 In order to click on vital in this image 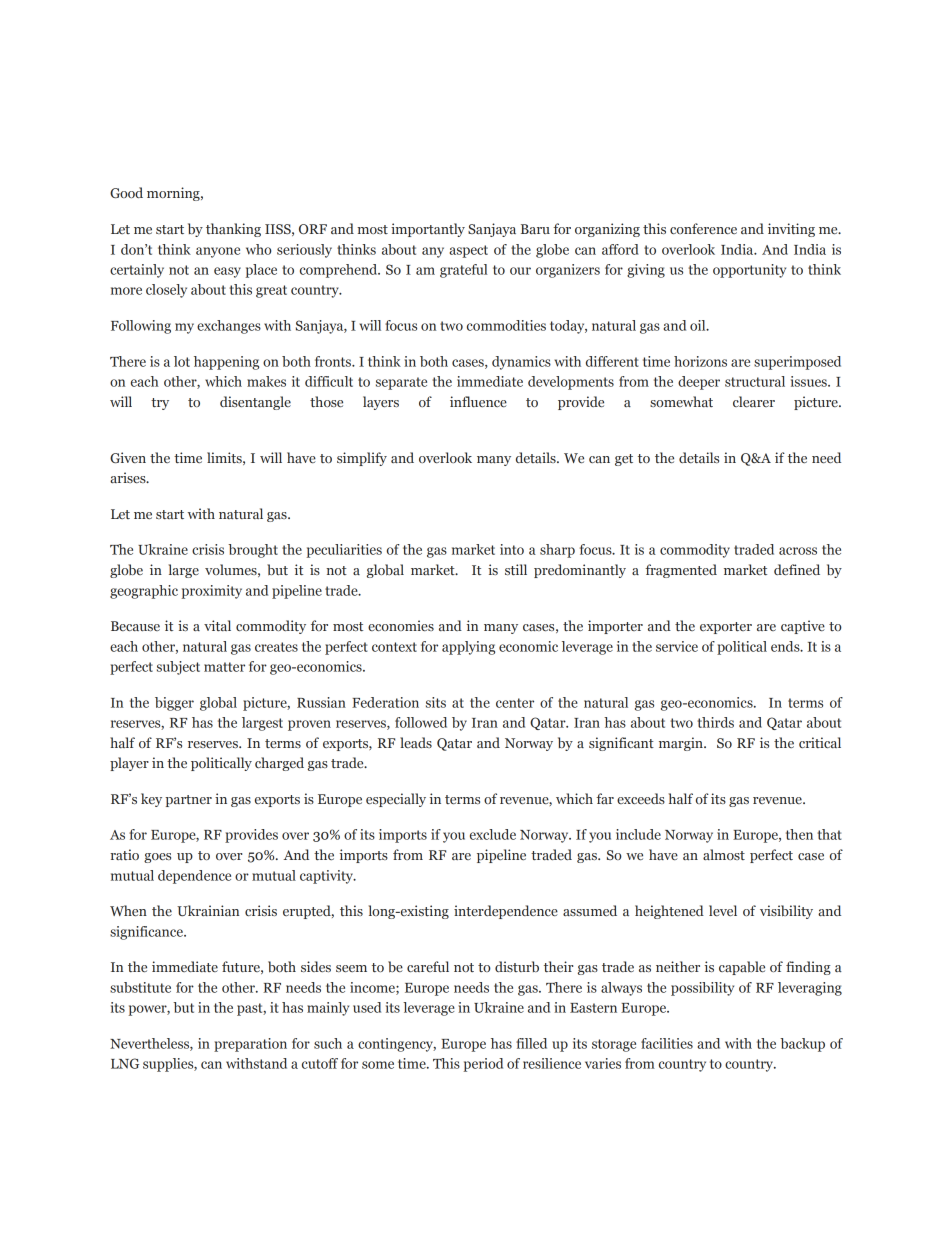, I will do `click(217, 625)`.
